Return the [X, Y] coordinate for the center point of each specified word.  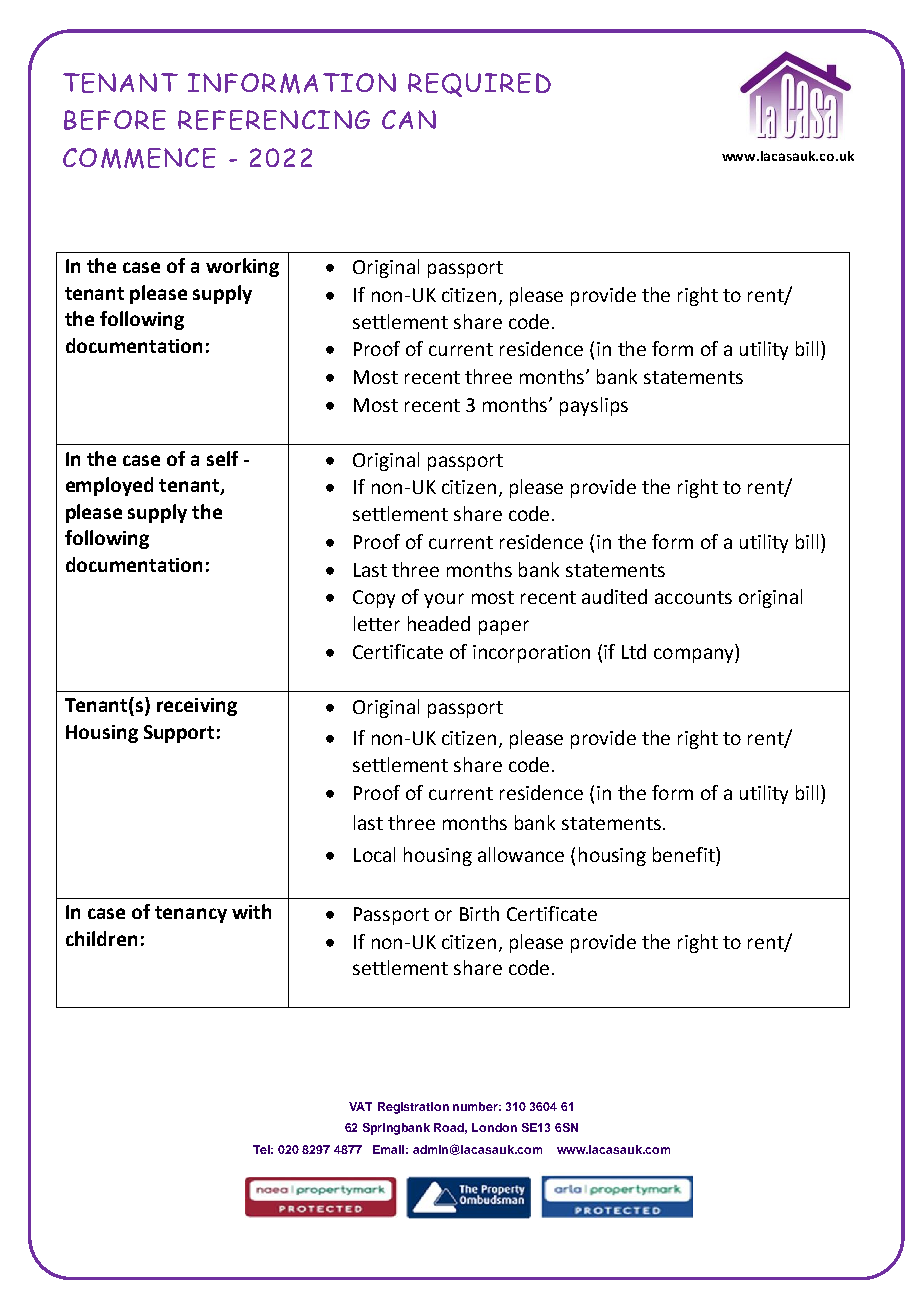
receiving [197, 707]
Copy [374, 599]
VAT [360, 1106]
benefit [685, 854]
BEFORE [115, 120]
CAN [409, 119]
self [222, 458]
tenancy [191, 914]
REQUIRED [479, 85]
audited [614, 596]
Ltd [634, 651]
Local [374, 854]
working [242, 267]
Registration [413, 1108]
